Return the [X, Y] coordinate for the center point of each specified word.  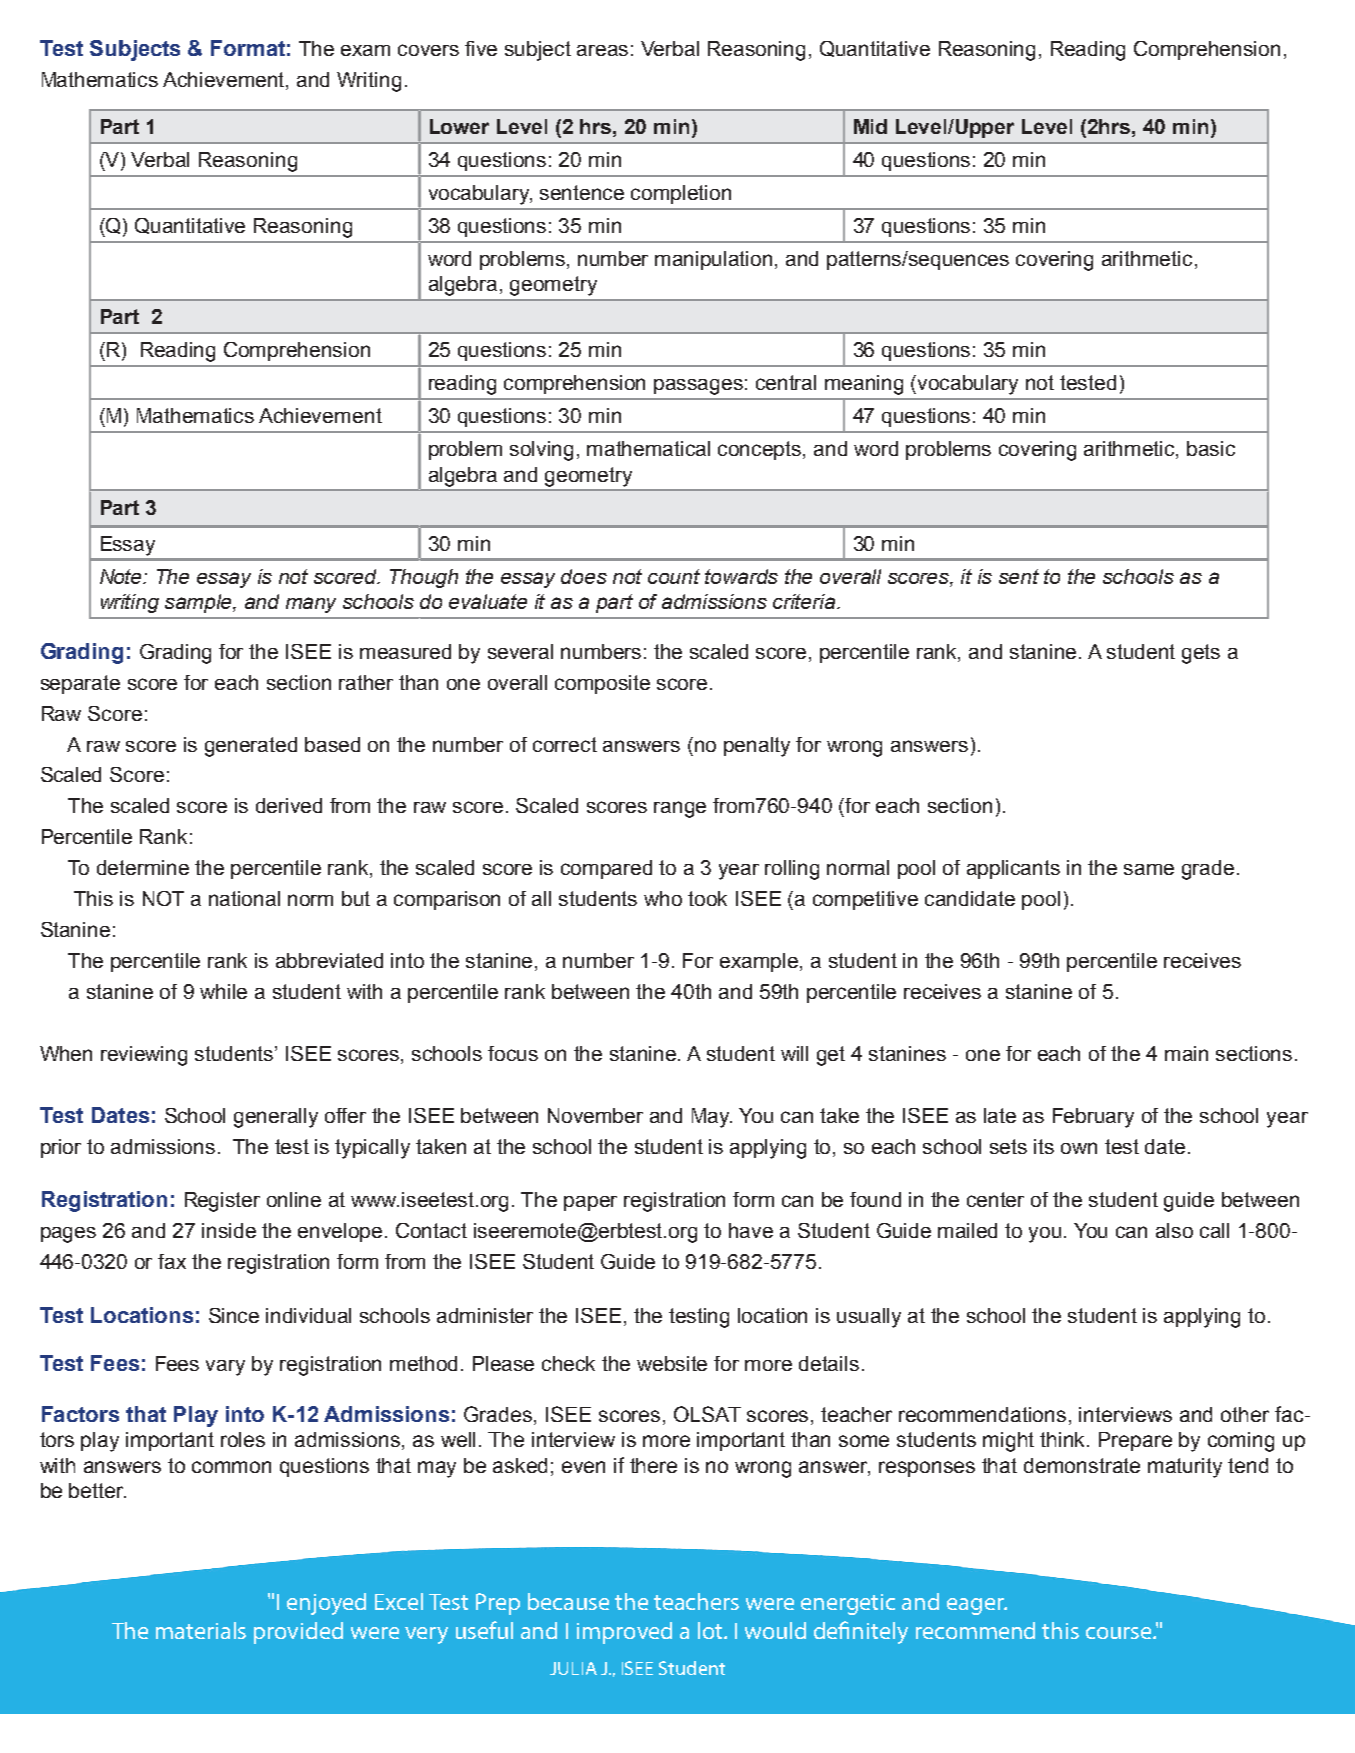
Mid [870, 126]
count [674, 576]
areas [602, 50]
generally [276, 1118]
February [1093, 1118]
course [1120, 1633]
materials [201, 1630]
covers [428, 50]
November [595, 1115]
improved [624, 1633]
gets [1201, 654]
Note [122, 576]
